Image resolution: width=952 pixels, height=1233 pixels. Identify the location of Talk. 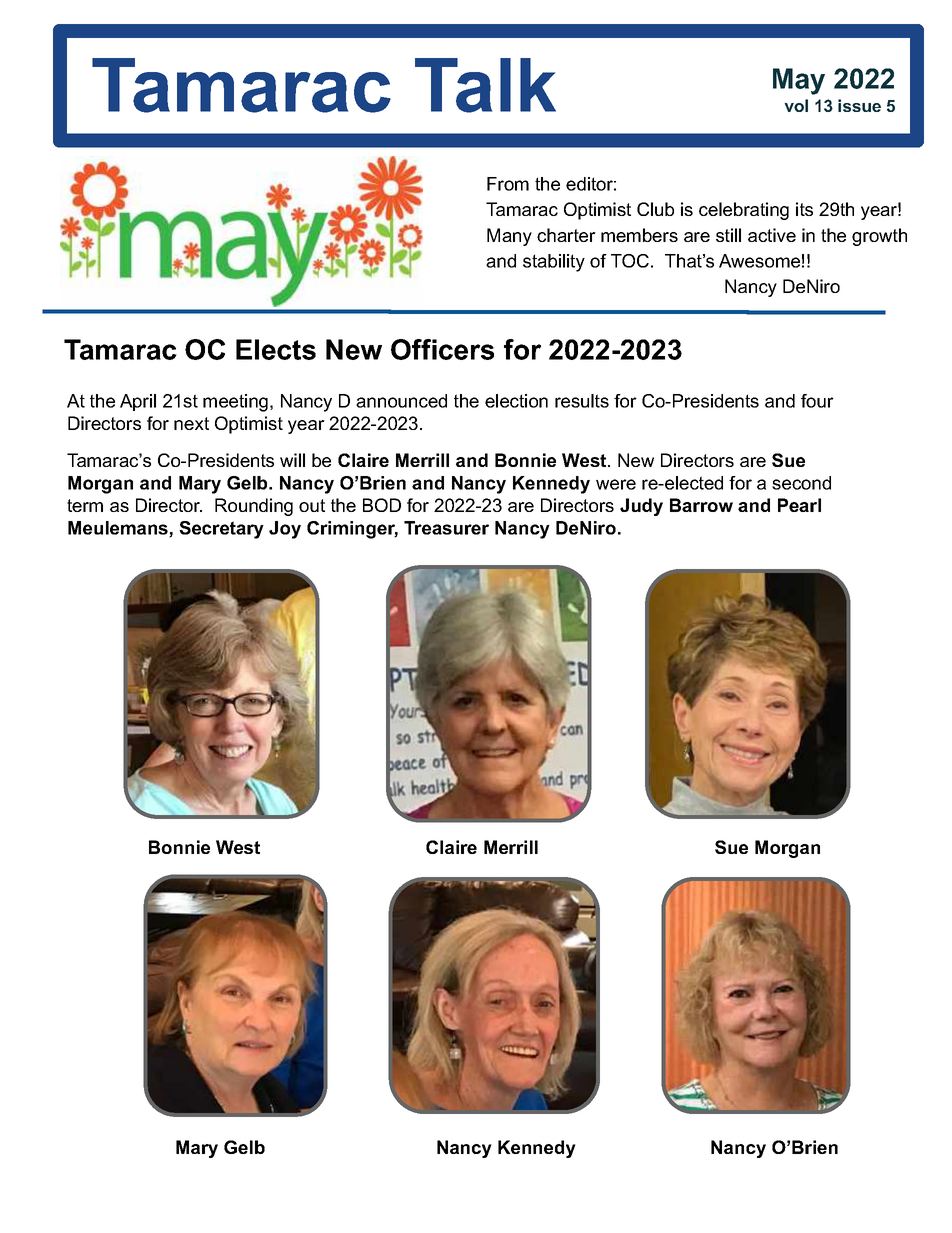
(485, 85).
